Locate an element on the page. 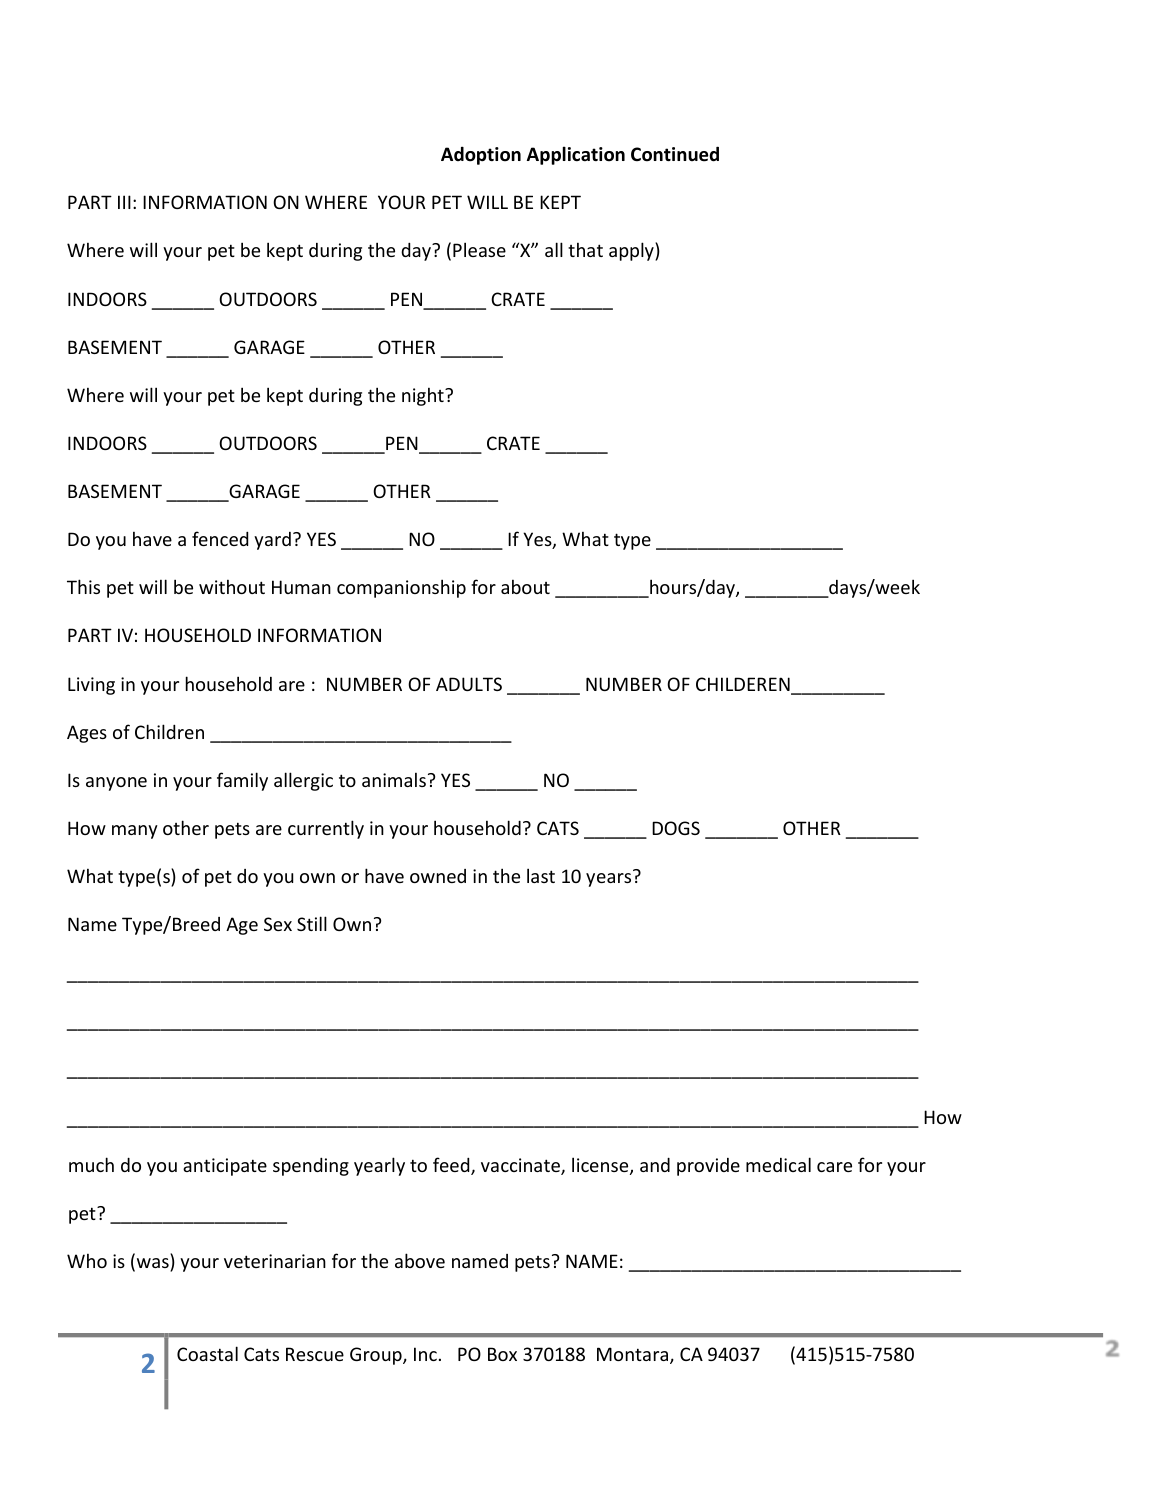 This document has width=1161, height=1503. Inc is located at coordinates (425, 1354).
